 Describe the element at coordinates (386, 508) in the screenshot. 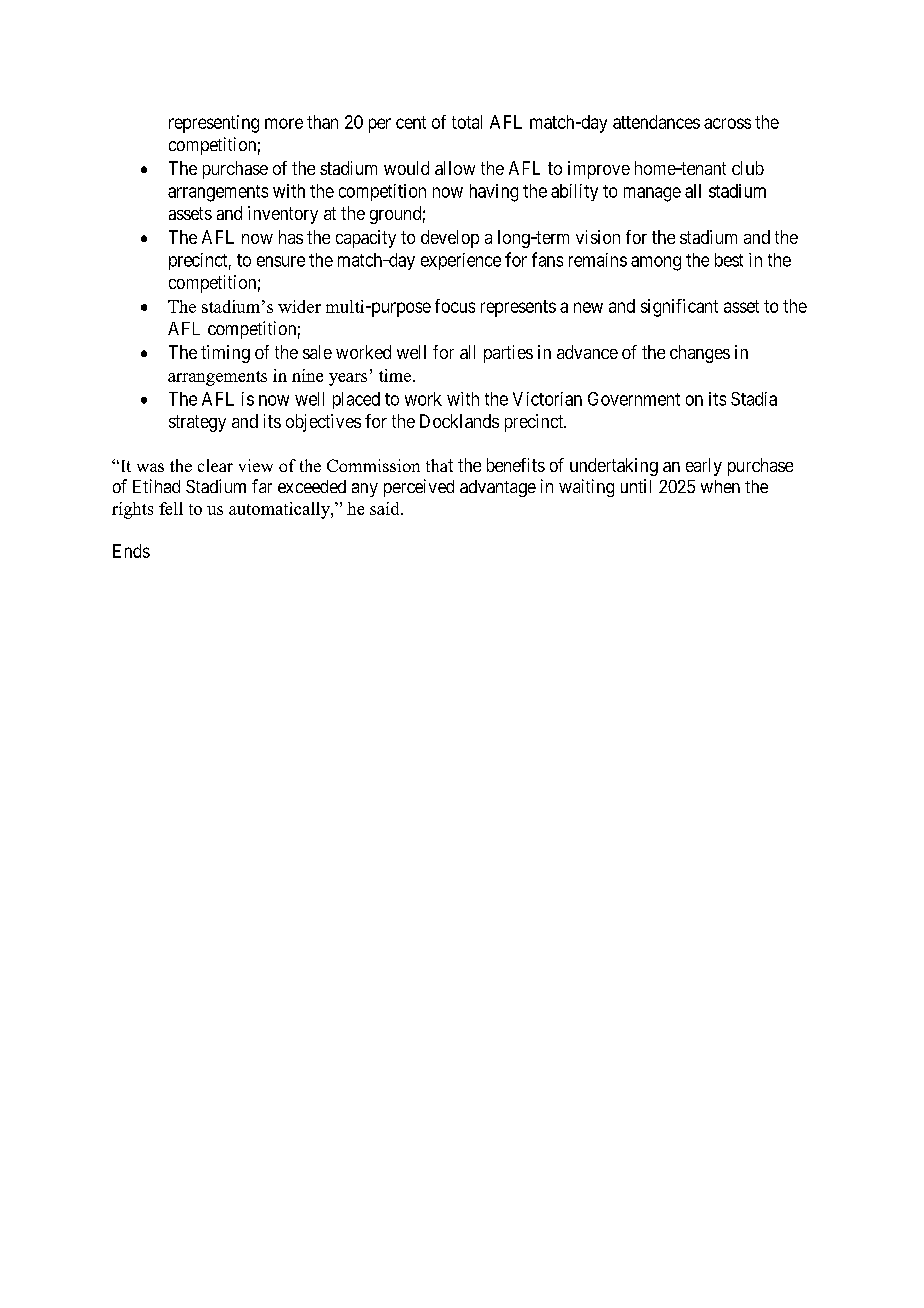

I see `said` at that location.
